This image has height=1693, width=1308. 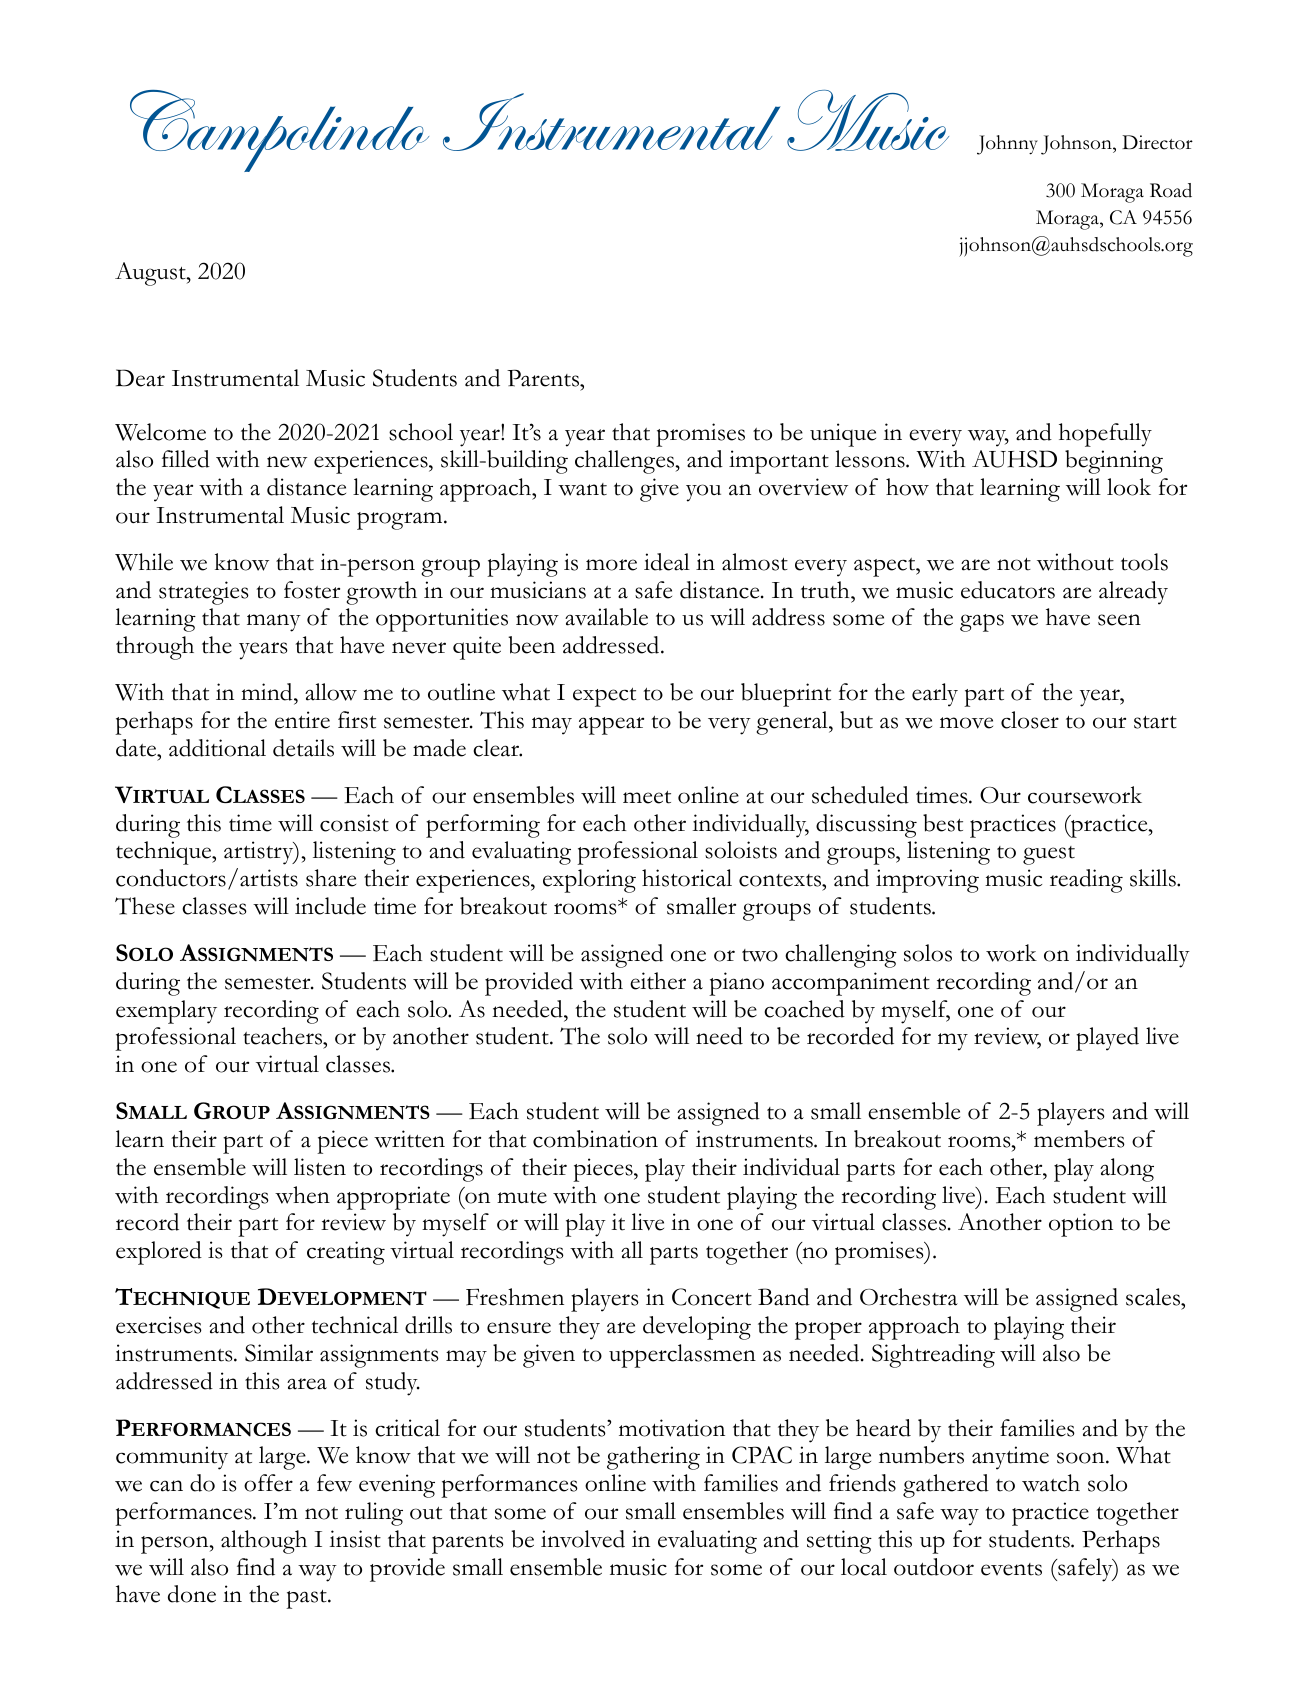 I want to click on when, so click(x=302, y=1195).
